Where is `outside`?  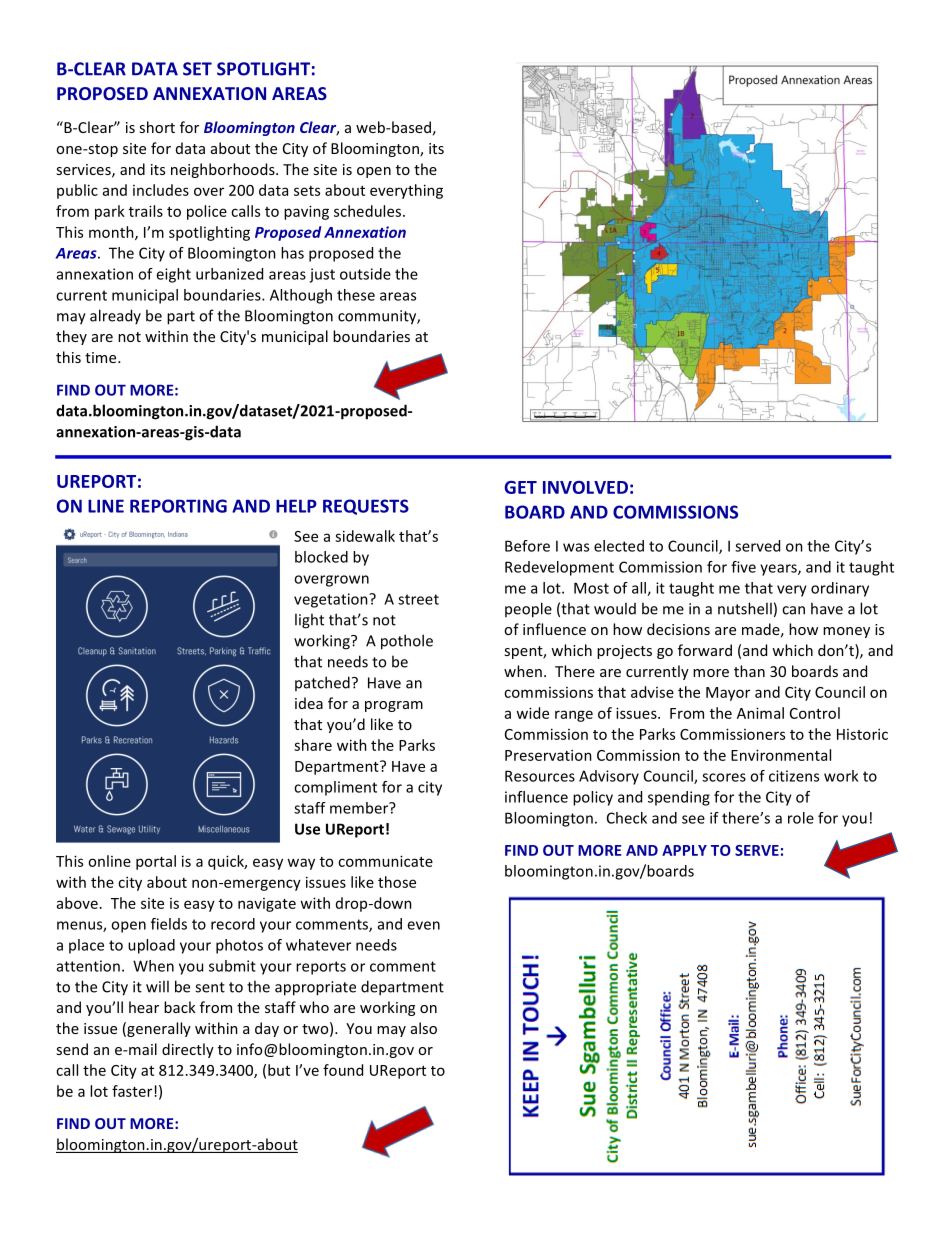
outside is located at coordinates (365, 274).
